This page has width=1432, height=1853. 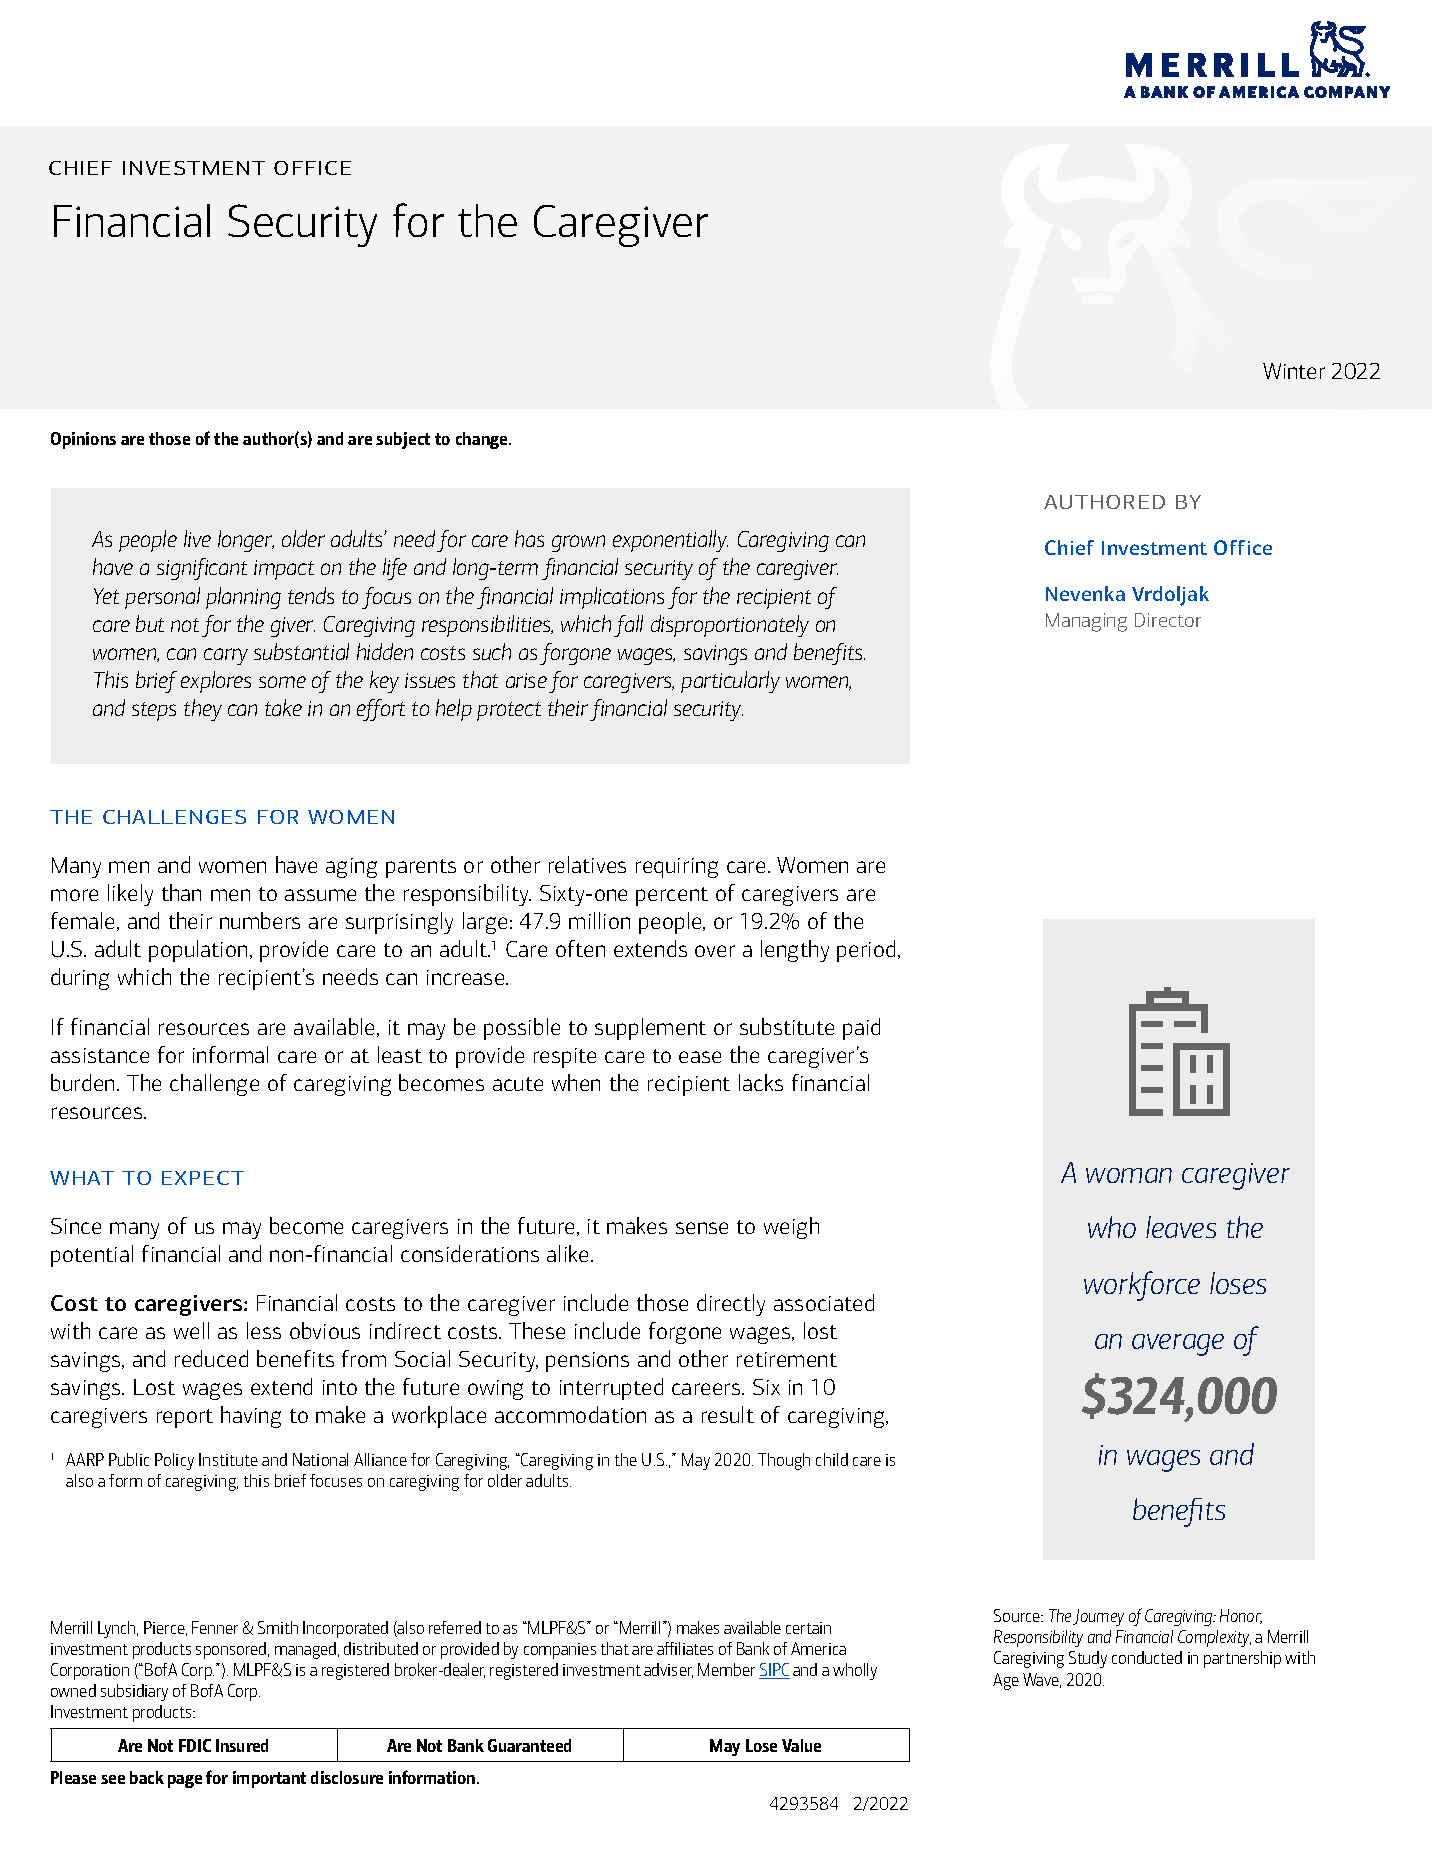 I want to click on change, so click(x=483, y=440).
